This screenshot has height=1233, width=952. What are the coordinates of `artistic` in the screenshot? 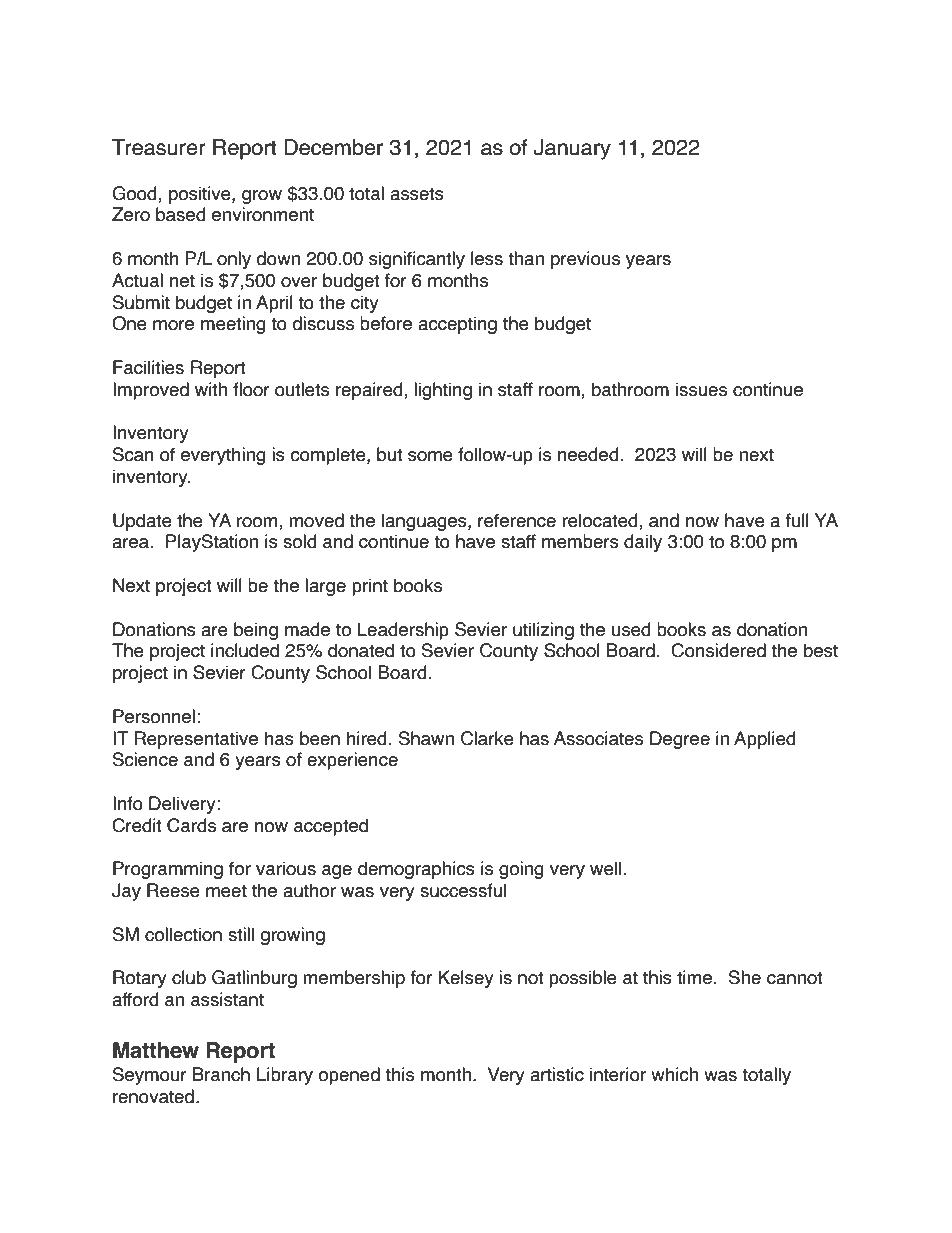 It's located at (557, 1074).
